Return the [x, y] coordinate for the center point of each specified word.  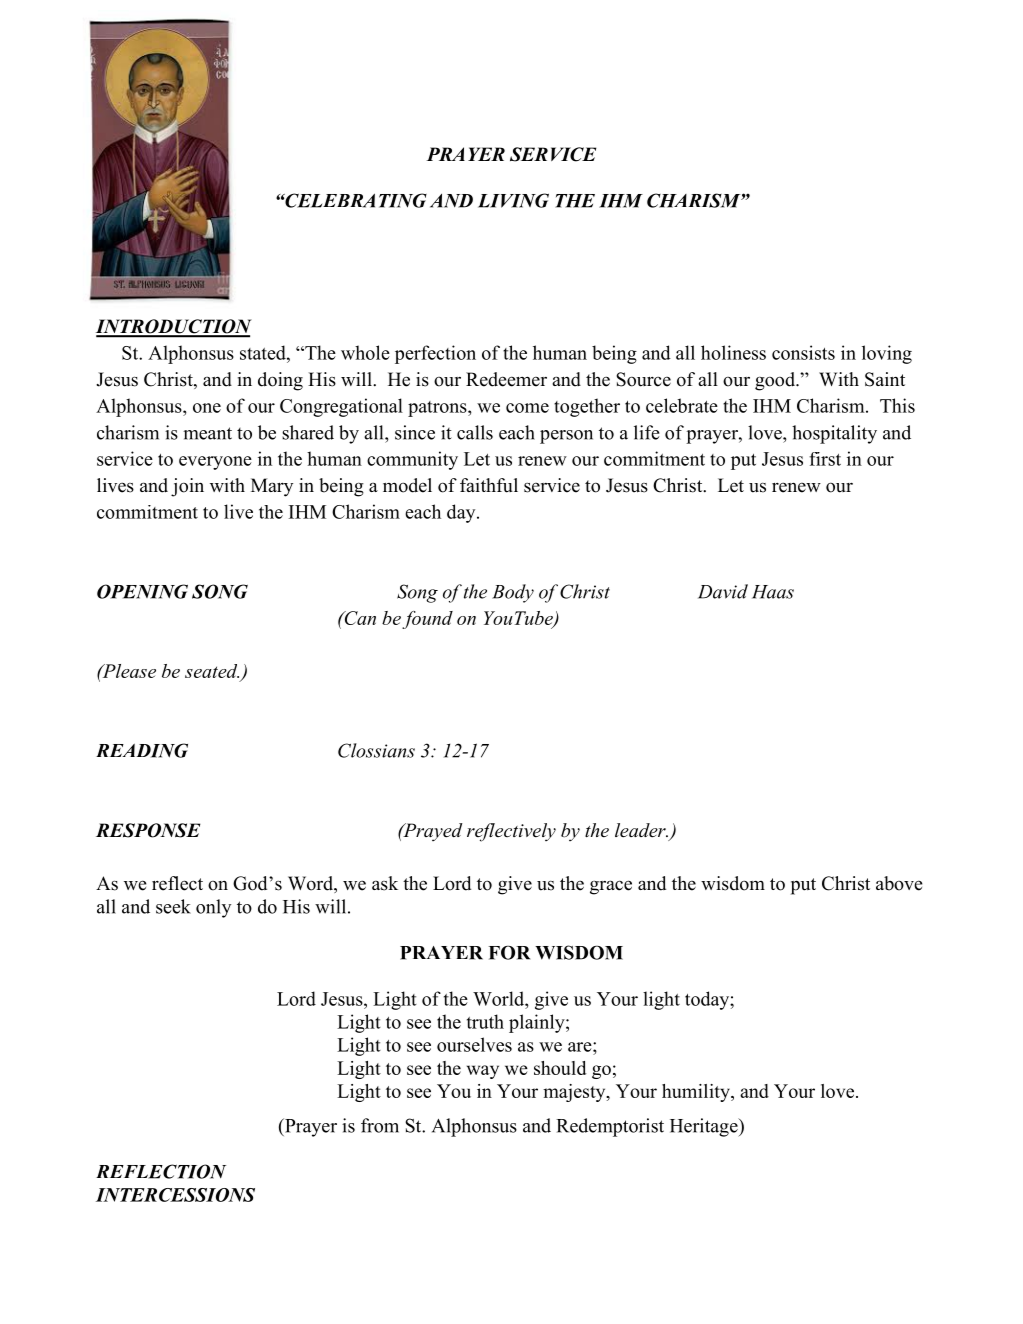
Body [513, 593]
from [380, 1125]
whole [365, 352]
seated [212, 671]
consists [803, 352]
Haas [773, 592]
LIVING [513, 200]
